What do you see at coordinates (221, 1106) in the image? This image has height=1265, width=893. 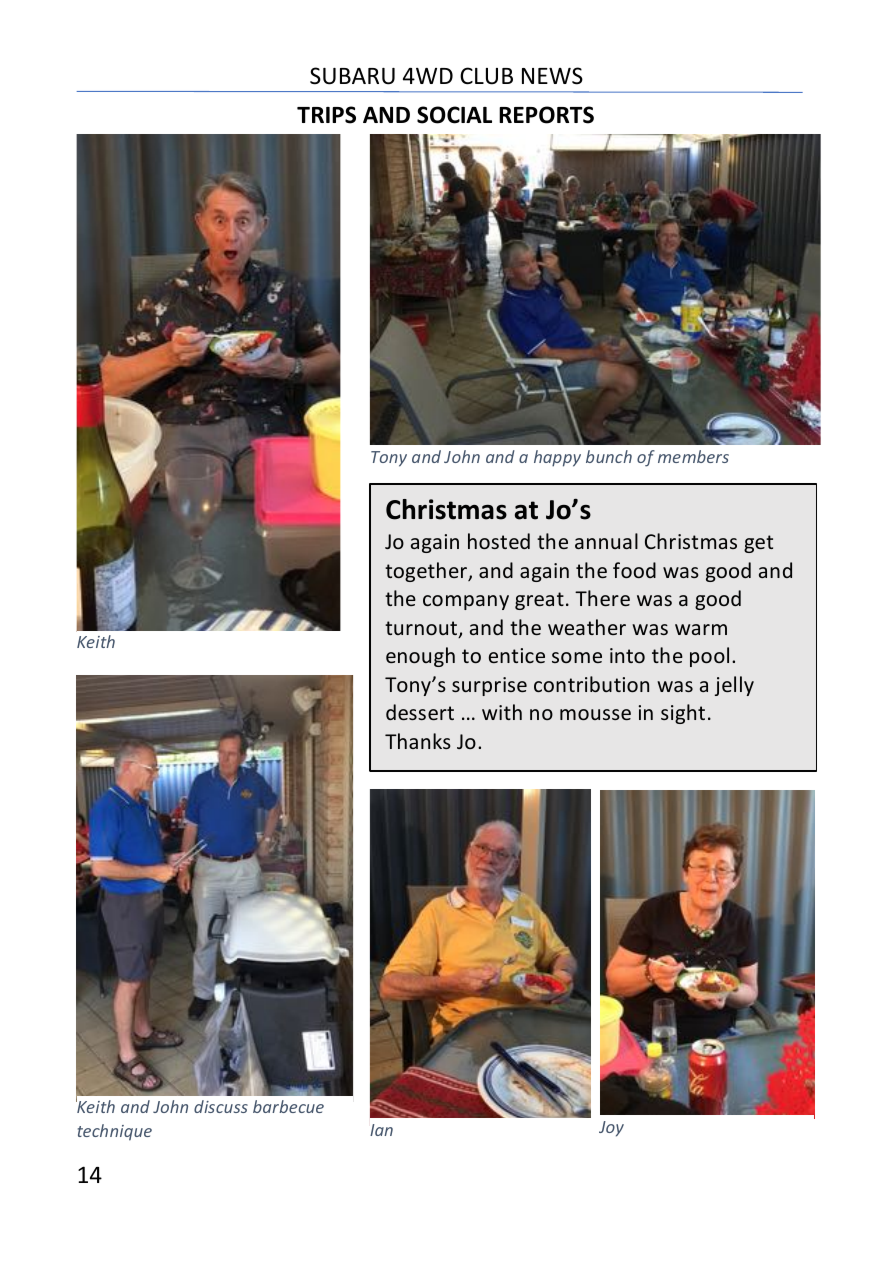 I see `discuss` at bounding box center [221, 1106].
